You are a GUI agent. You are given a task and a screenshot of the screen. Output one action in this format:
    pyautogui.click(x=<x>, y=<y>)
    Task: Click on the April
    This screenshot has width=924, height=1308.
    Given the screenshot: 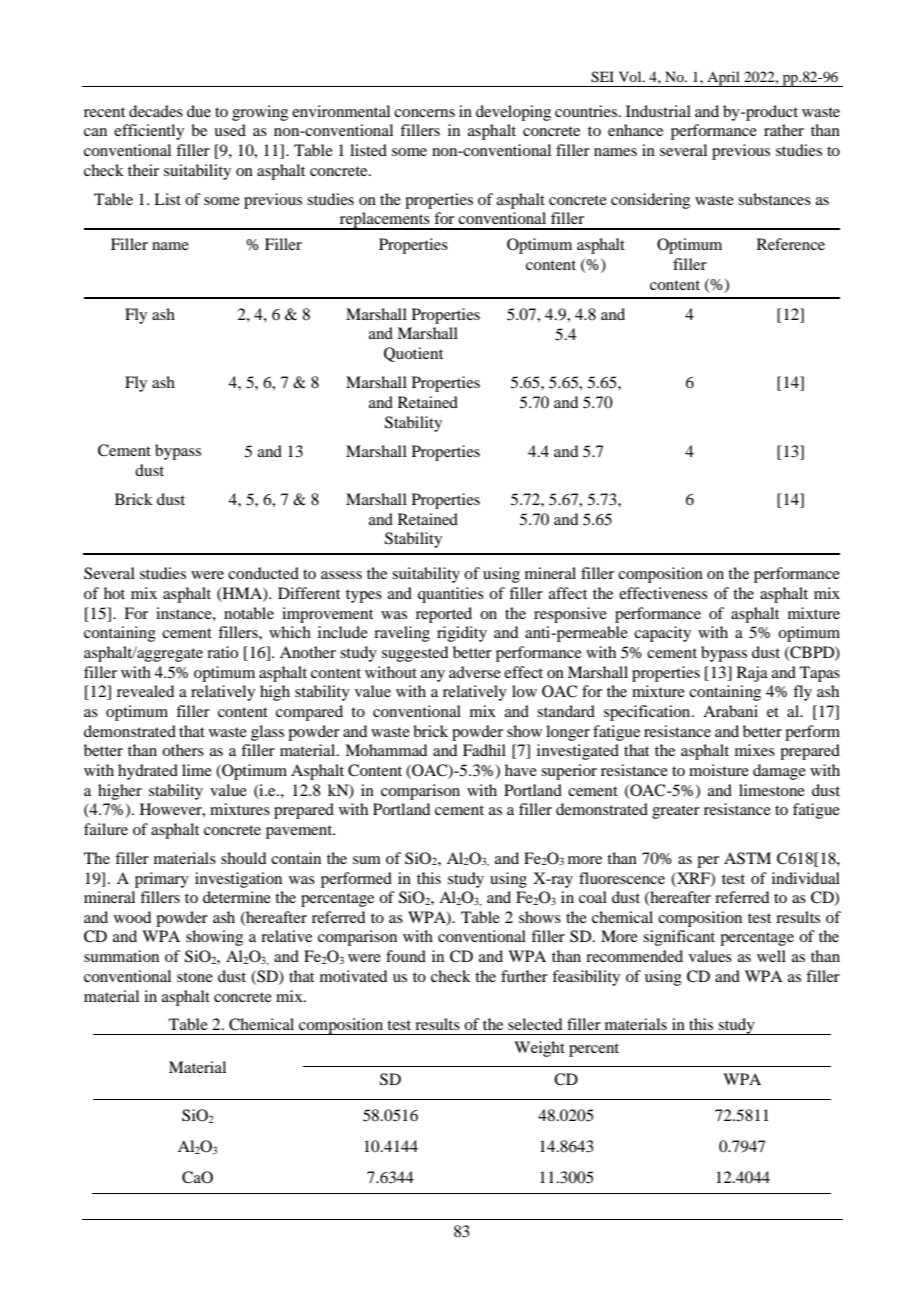 What is the action you would take?
    pyautogui.click(x=723, y=79)
